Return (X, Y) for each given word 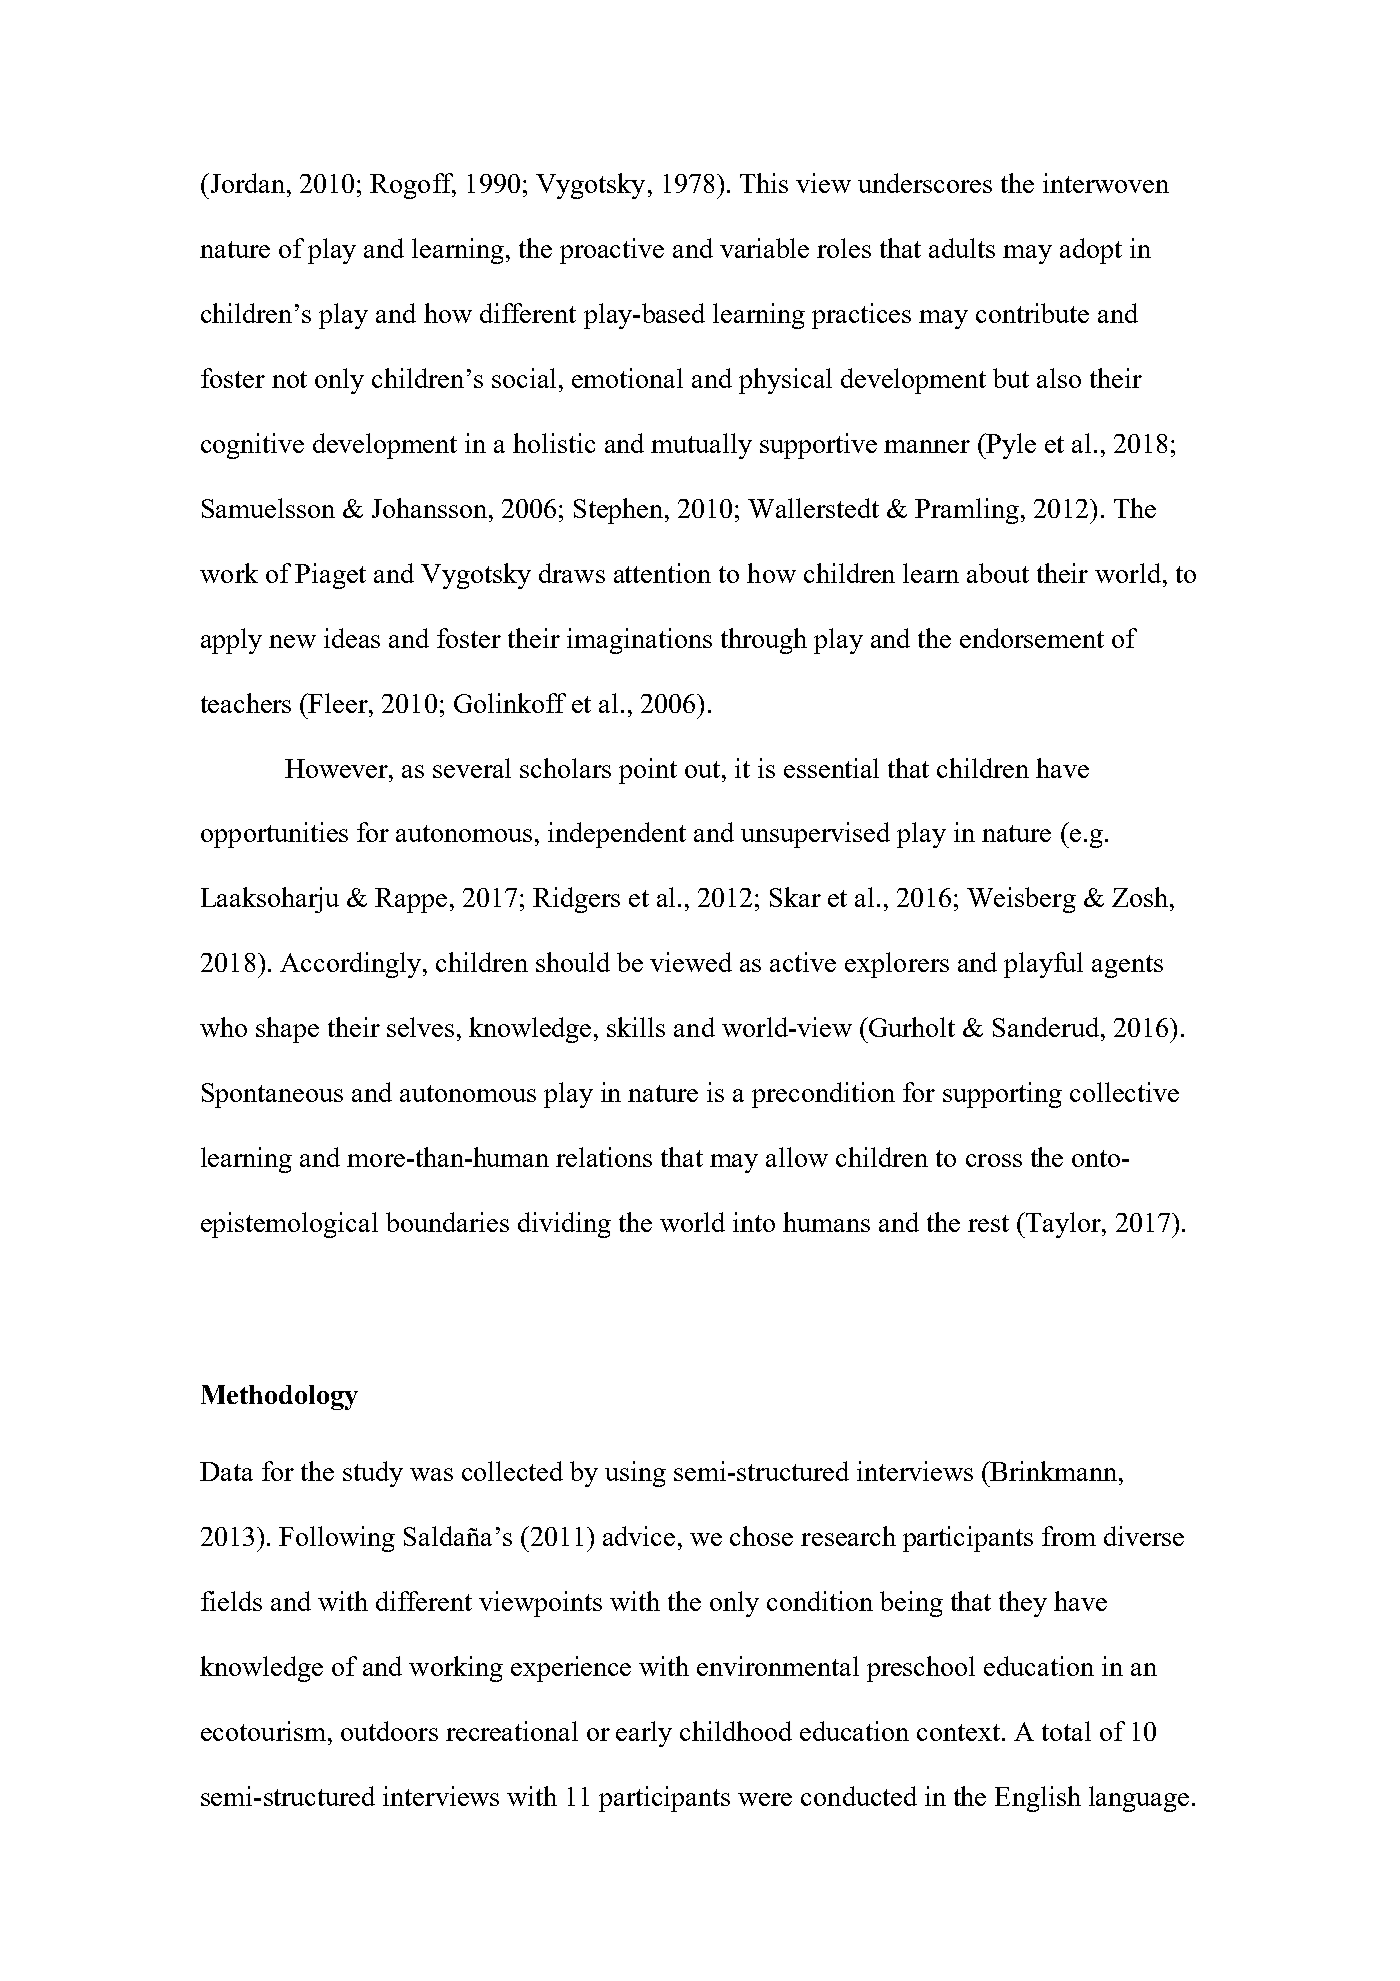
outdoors (389, 1731)
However (338, 768)
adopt (1091, 251)
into (754, 1222)
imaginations (639, 641)
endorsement (1032, 638)
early (644, 1734)
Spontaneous (272, 1095)
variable (764, 248)
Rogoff (413, 186)
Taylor (1063, 1225)
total (1066, 1731)
